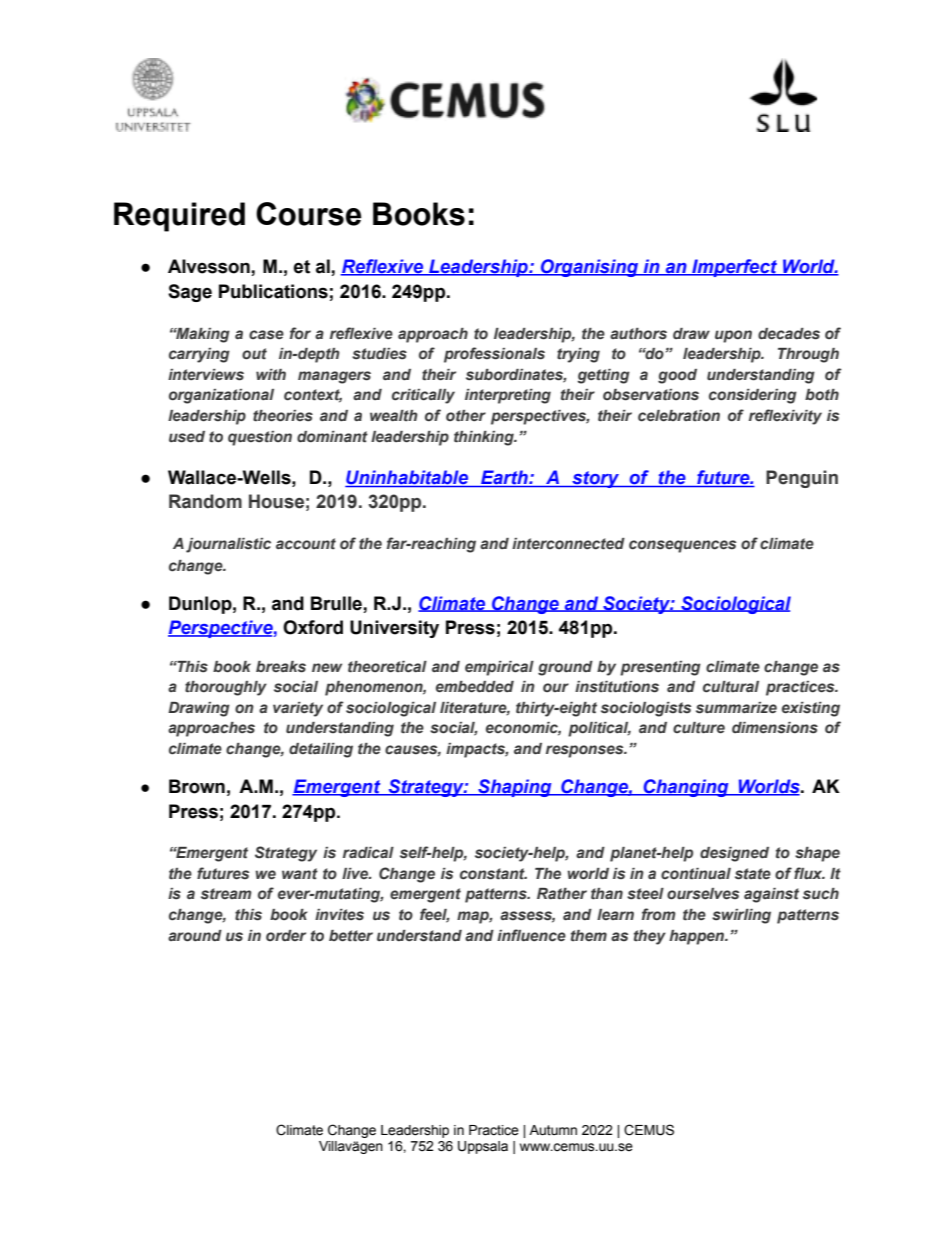 Image resolution: width=952 pixels, height=1233 pixels. I want to click on swirling, so click(741, 916).
